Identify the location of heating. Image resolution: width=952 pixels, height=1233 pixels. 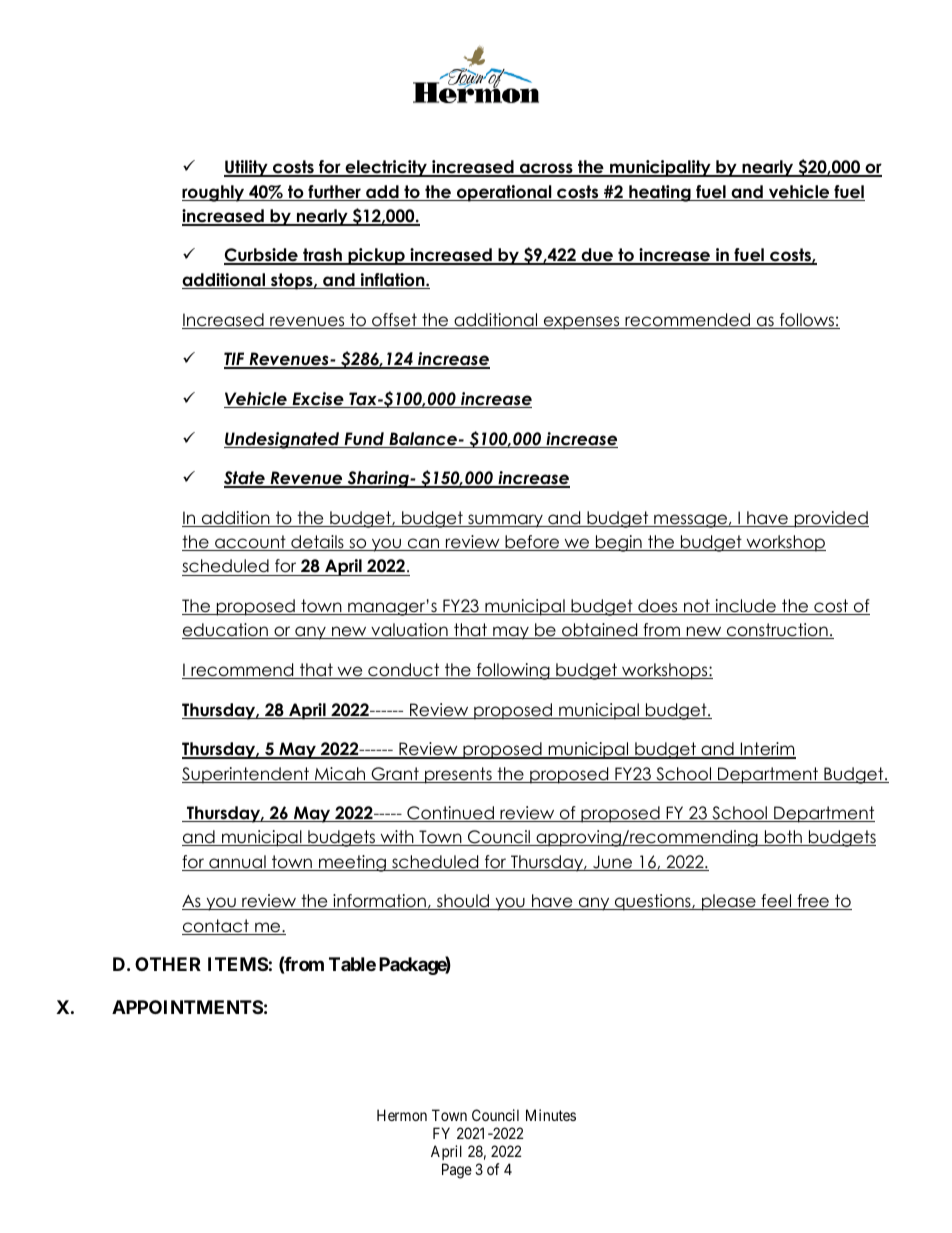
(660, 193).
